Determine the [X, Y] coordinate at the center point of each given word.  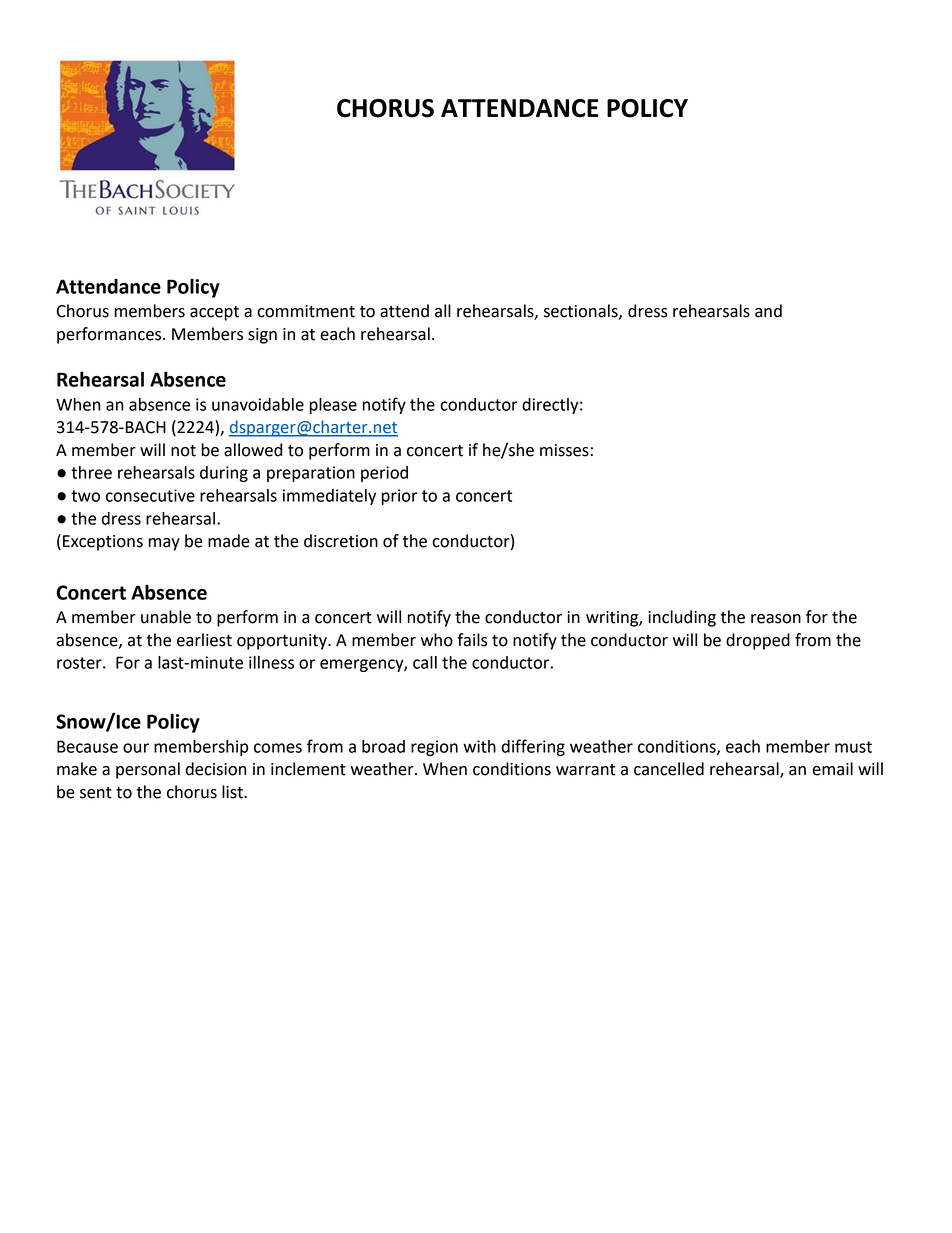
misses [564, 450]
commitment [306, 311]
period [384, 474]
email [832, 769]
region [434, 748]
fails [472, 640]
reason [776, 619]
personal [148, 770]
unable [166, 617]
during [224, 474]
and [768, 311]
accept [214, 313]
